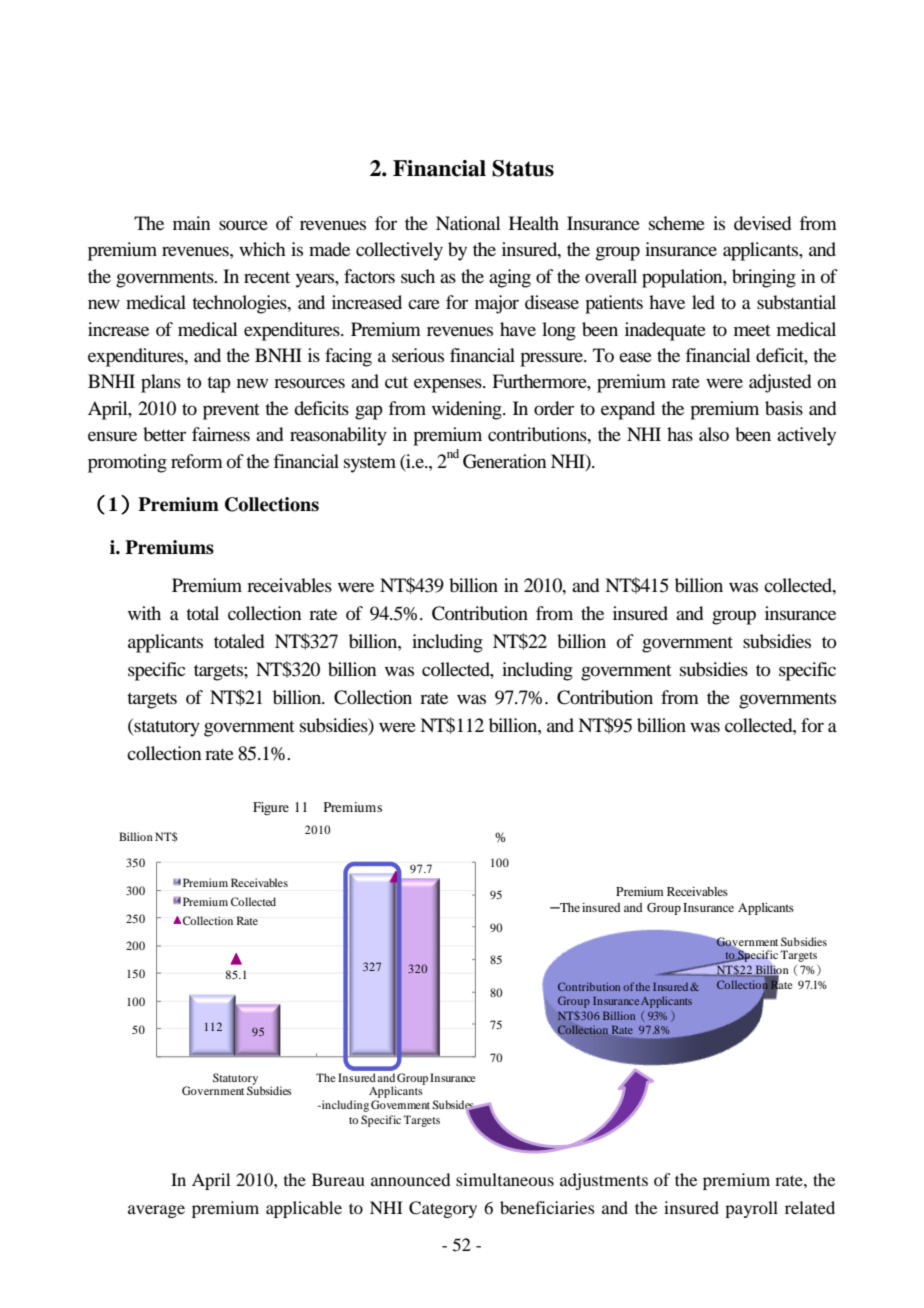 The image size is (924, 1308). What do you see at coordinates (505, 1179) in the image?
I see `simultaneous` at bounding box center [505, 1179].
